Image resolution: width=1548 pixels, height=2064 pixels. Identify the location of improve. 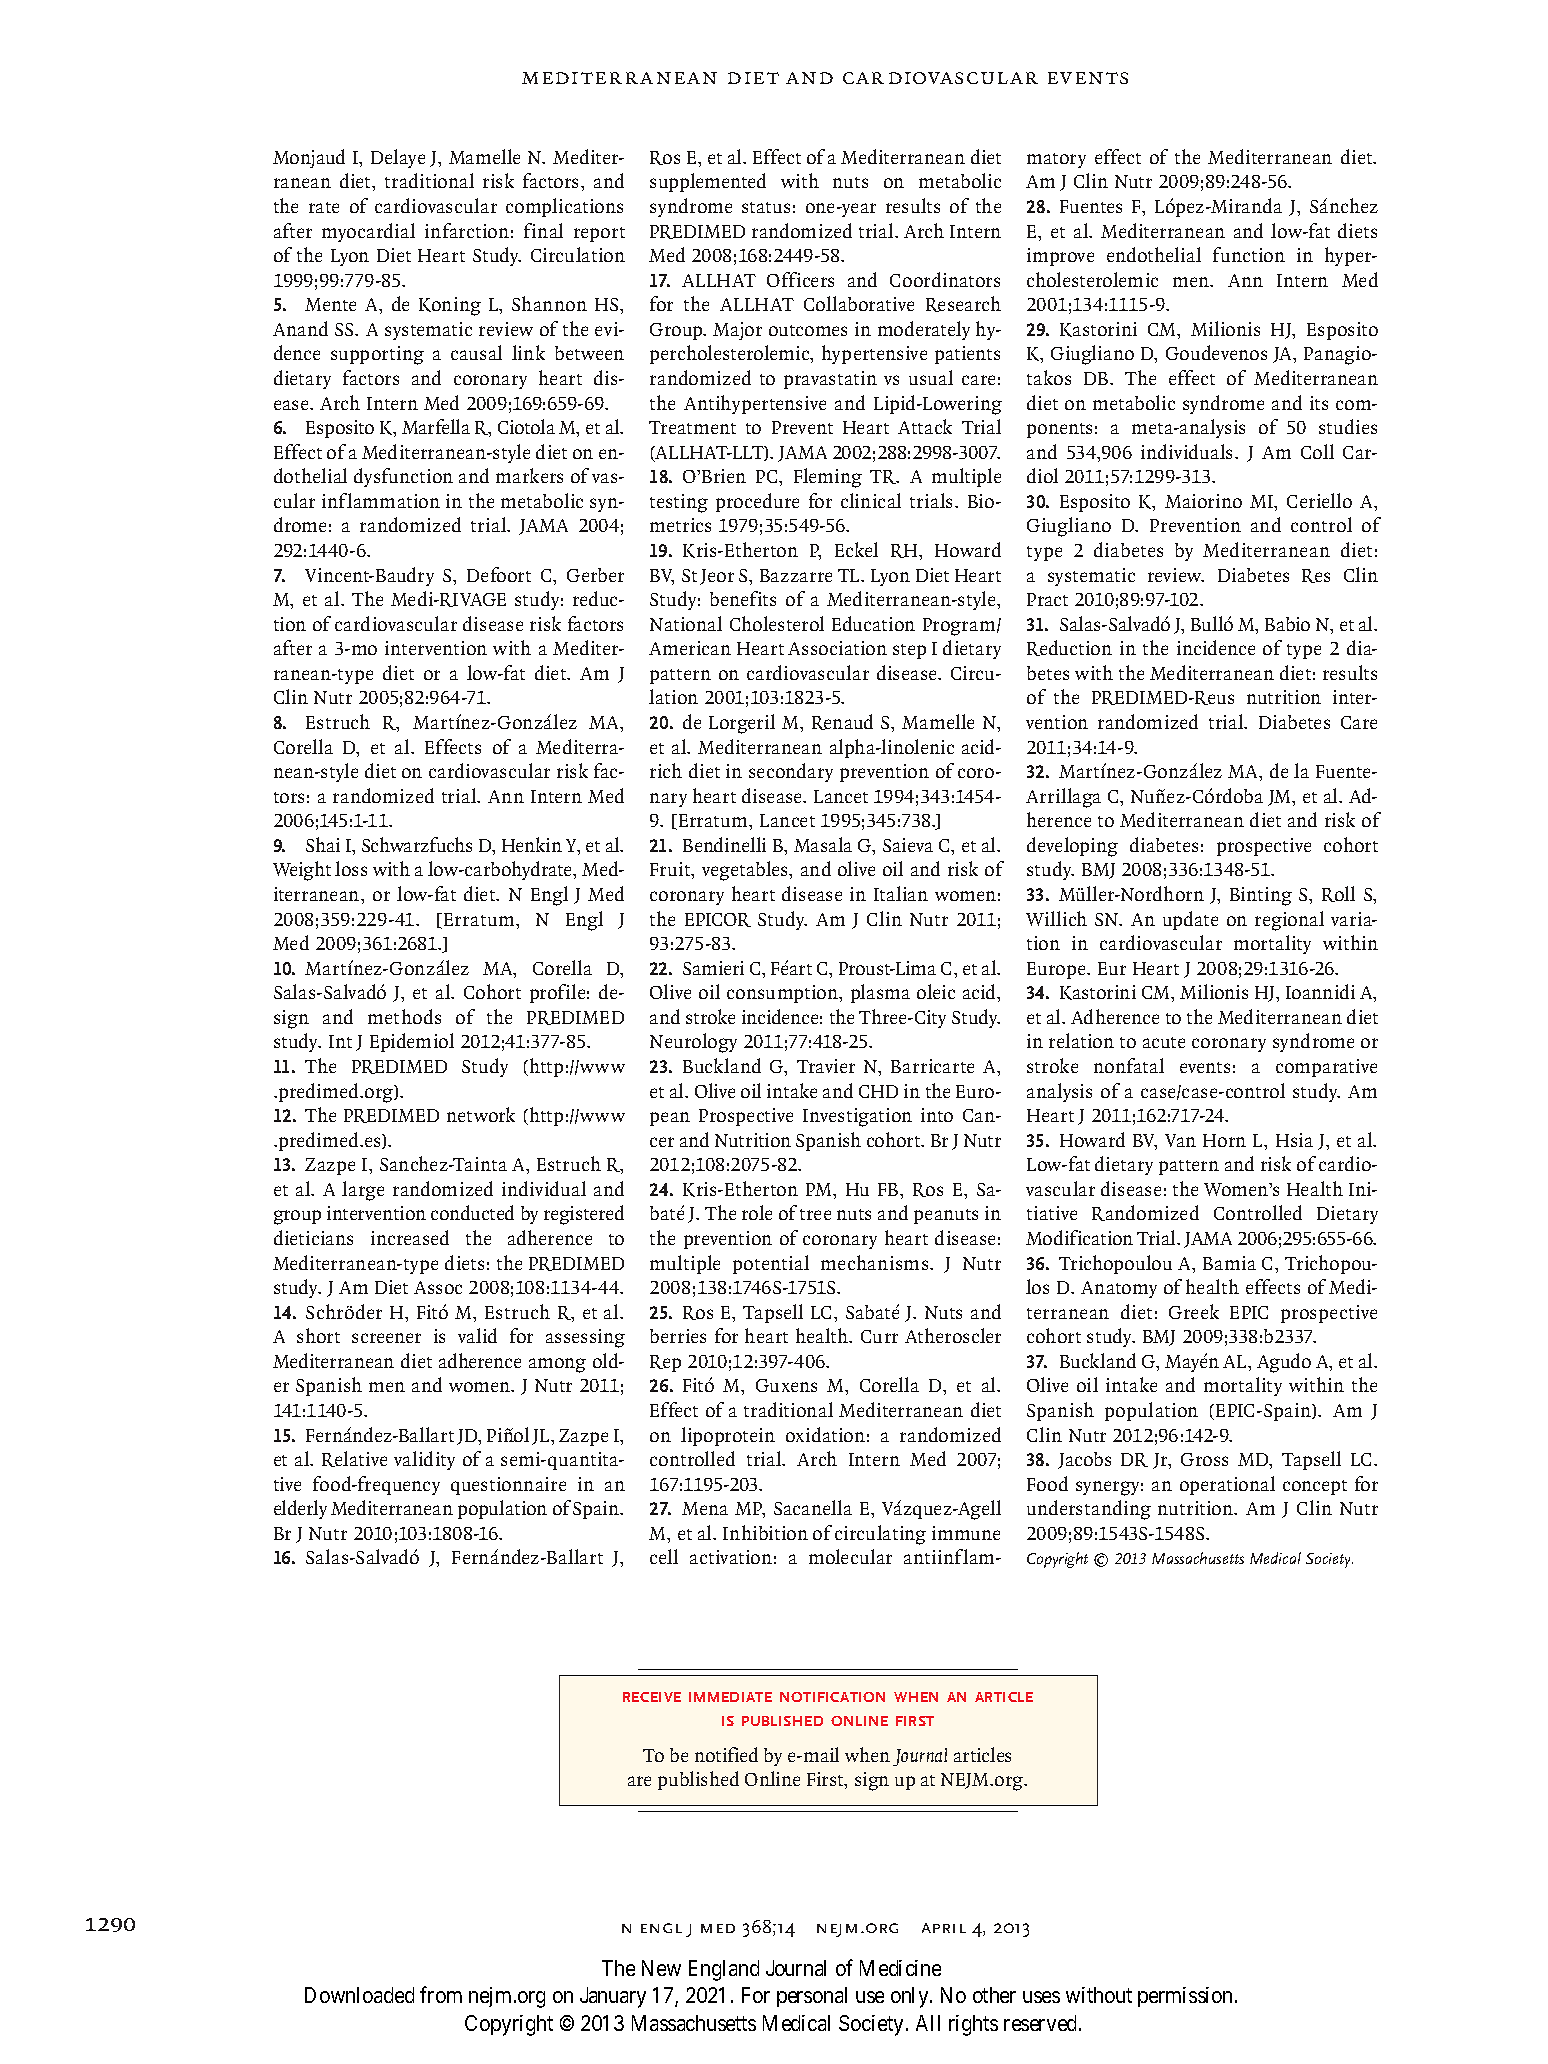
(1060, 257).
